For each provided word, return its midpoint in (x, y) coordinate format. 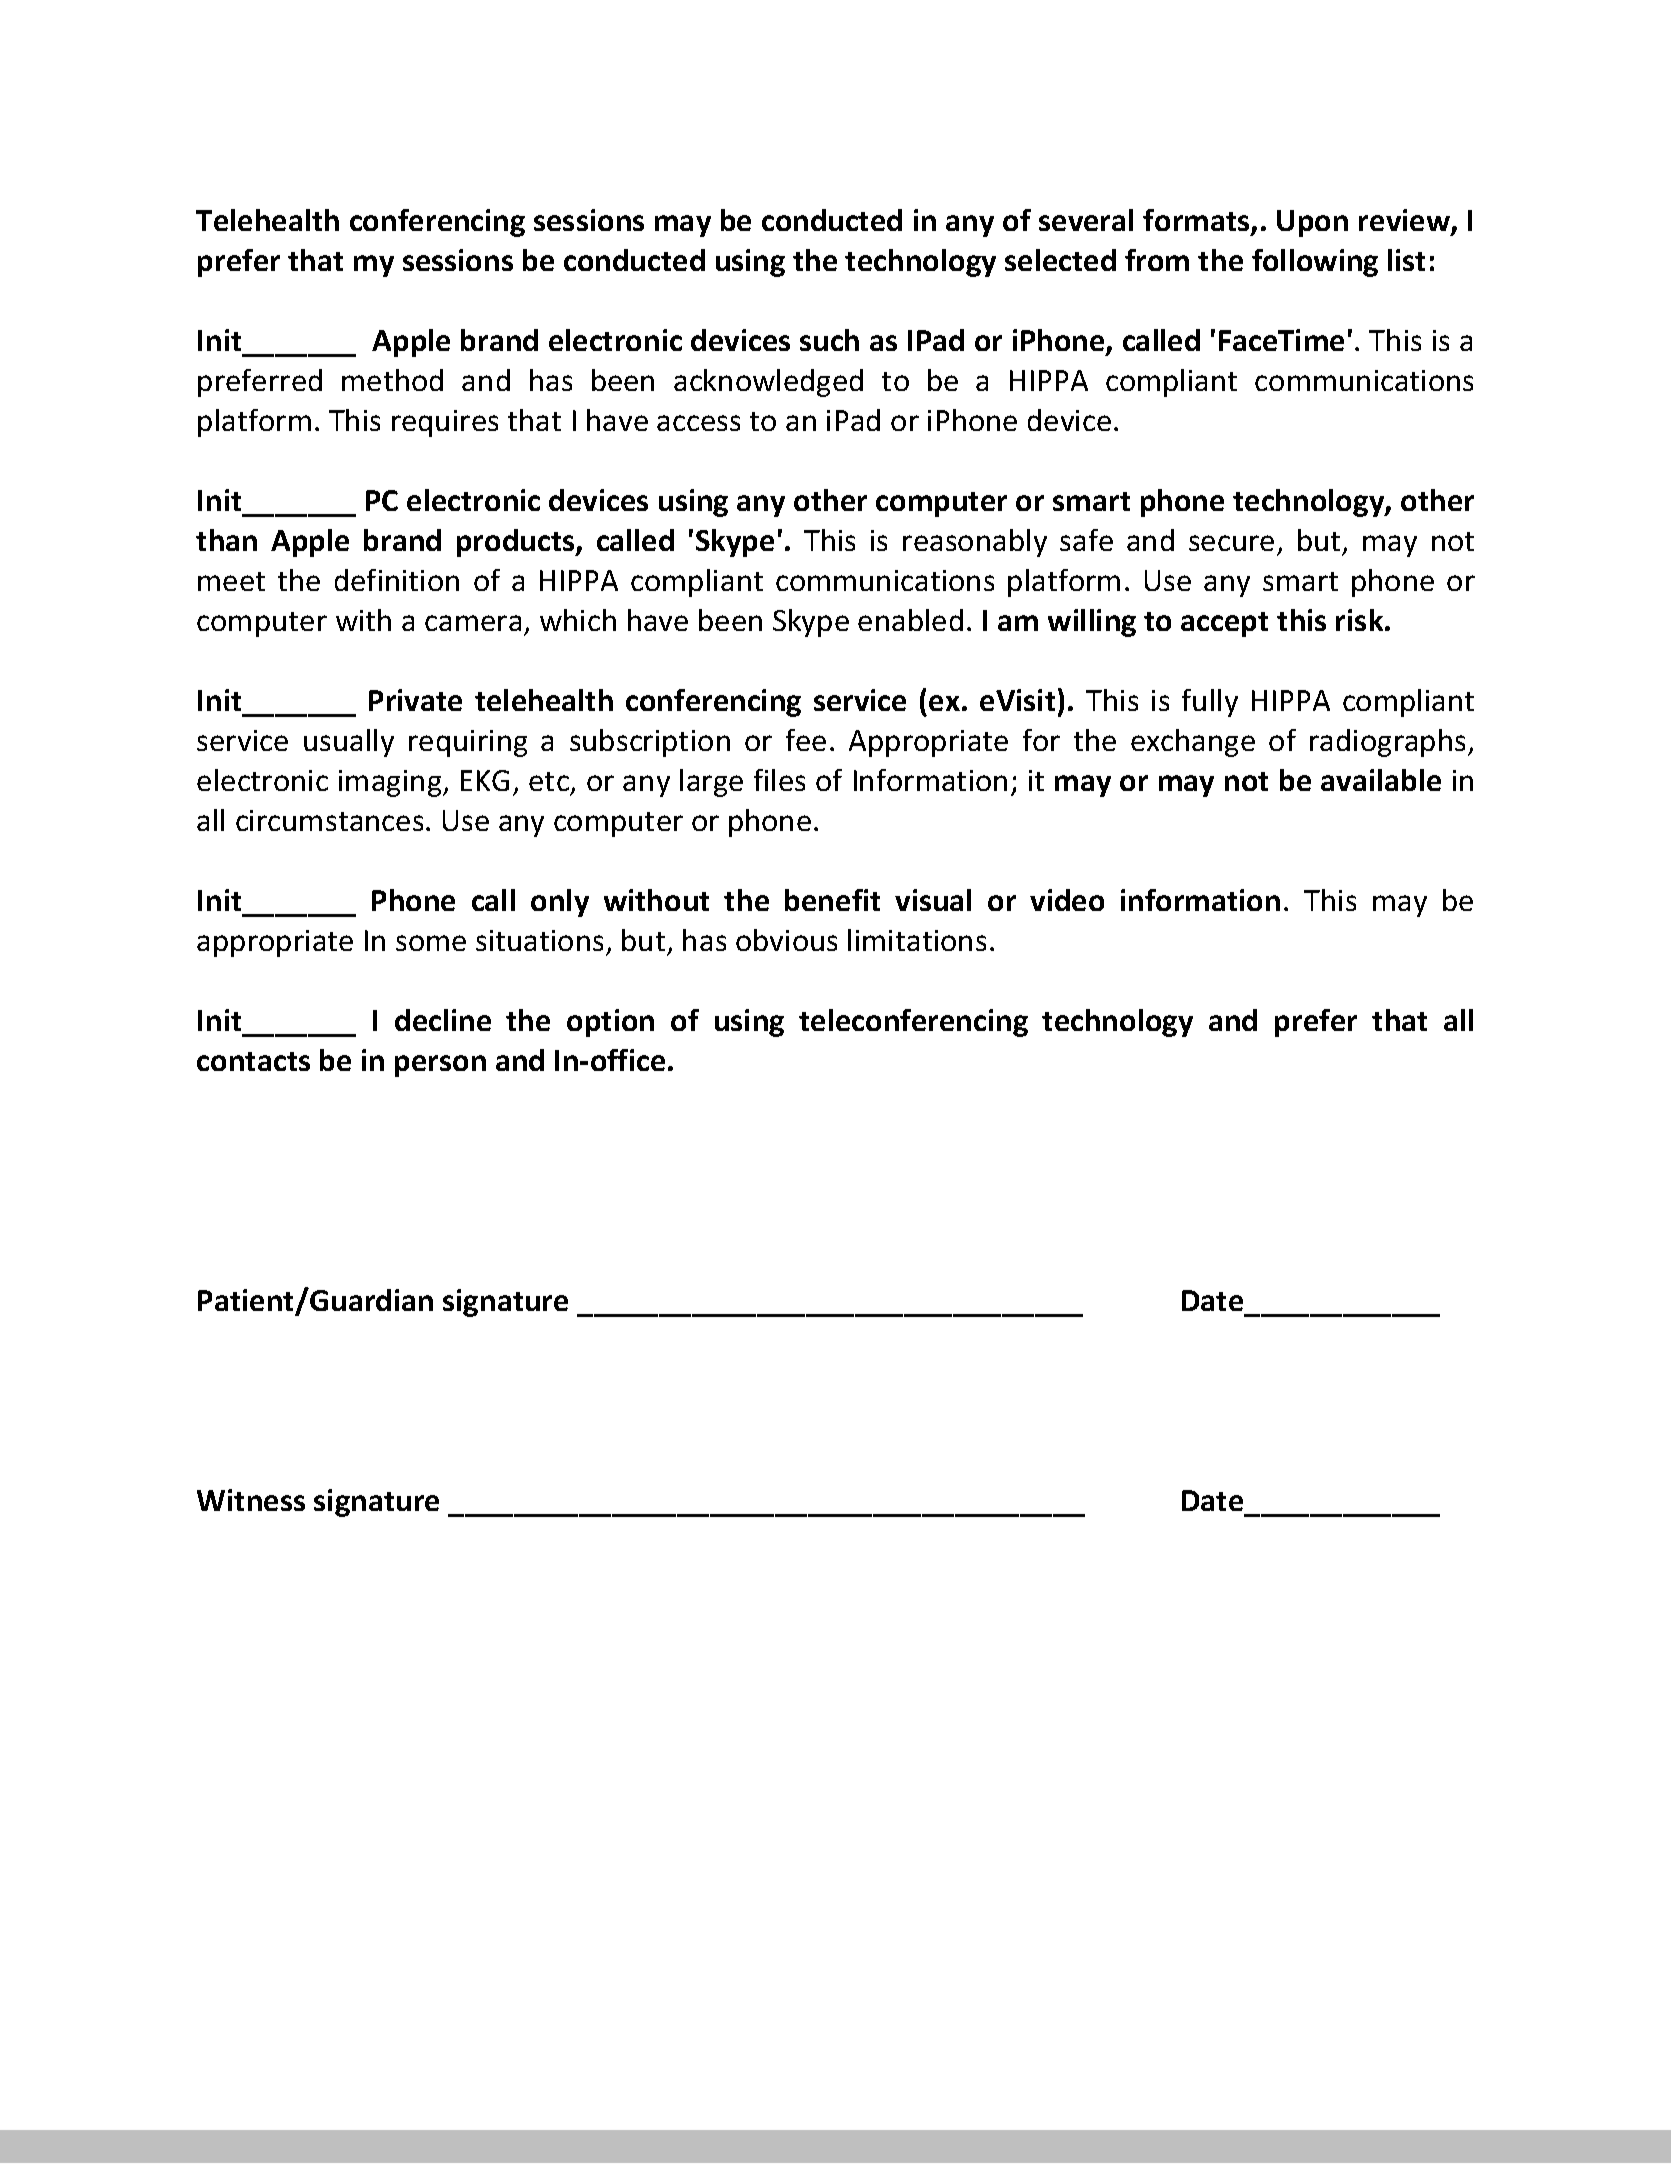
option (610, 1023)
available (1381, 780)
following (1315, 263)
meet (231, 581)
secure (1231, 543)
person (440, 1066)
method (392, 380)
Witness (251, 1500)
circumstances (329, 820)
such (829, 340)
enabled (910, 620)
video (1067, 900)
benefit (832, 900)
